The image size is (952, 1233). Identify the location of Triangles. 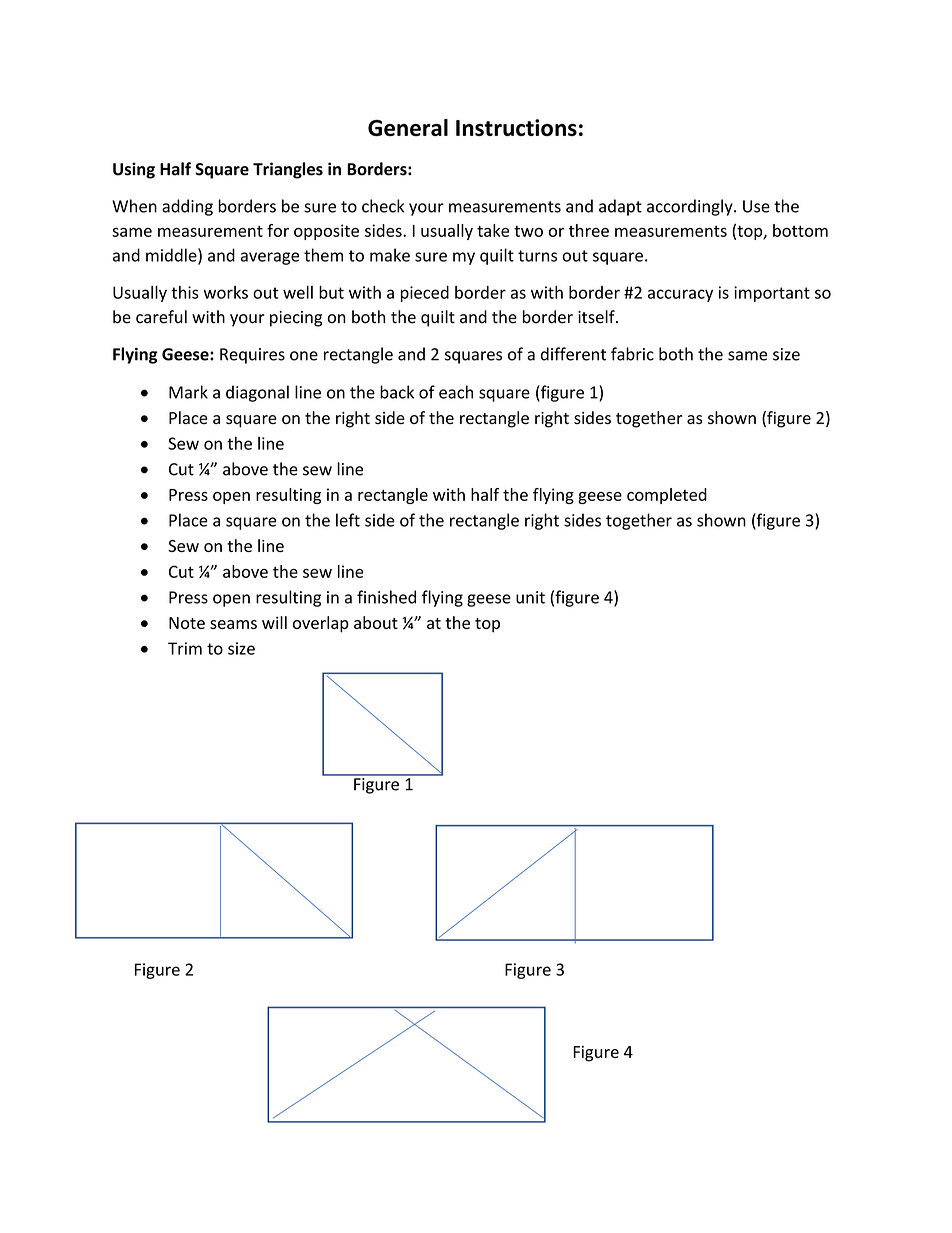
(288, 170).
